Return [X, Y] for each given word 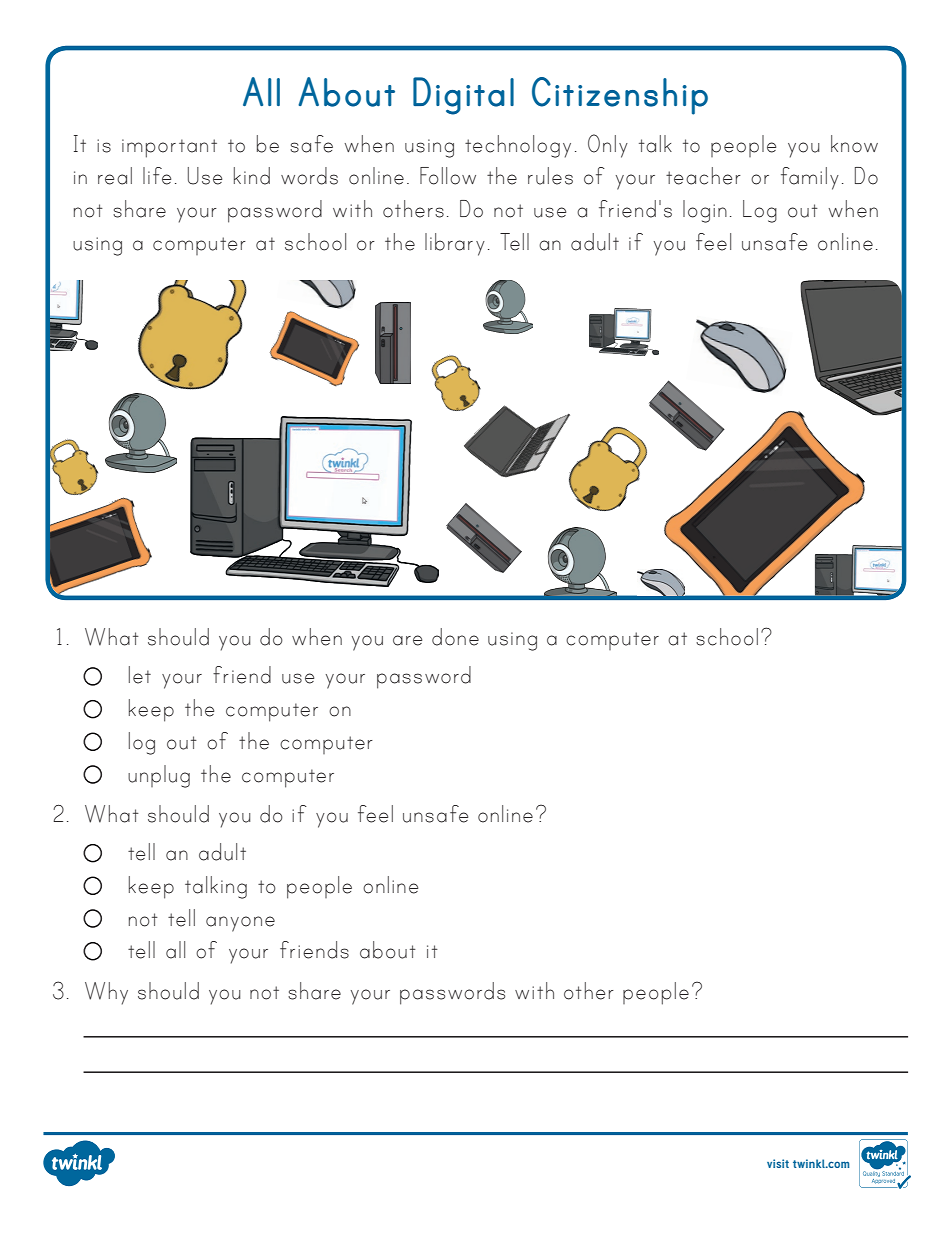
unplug [159, 776]
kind [252, 176]
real [115, 176]
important [169, 148]
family [810, 178]
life [157, 176]
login [705, 211]
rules [550, 176]
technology [518, 146]
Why [106, 993]
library [455, 244]
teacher [703, 176]
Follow [448, 176]
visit [778, 1163]
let [140, 675]
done [455, 637]
